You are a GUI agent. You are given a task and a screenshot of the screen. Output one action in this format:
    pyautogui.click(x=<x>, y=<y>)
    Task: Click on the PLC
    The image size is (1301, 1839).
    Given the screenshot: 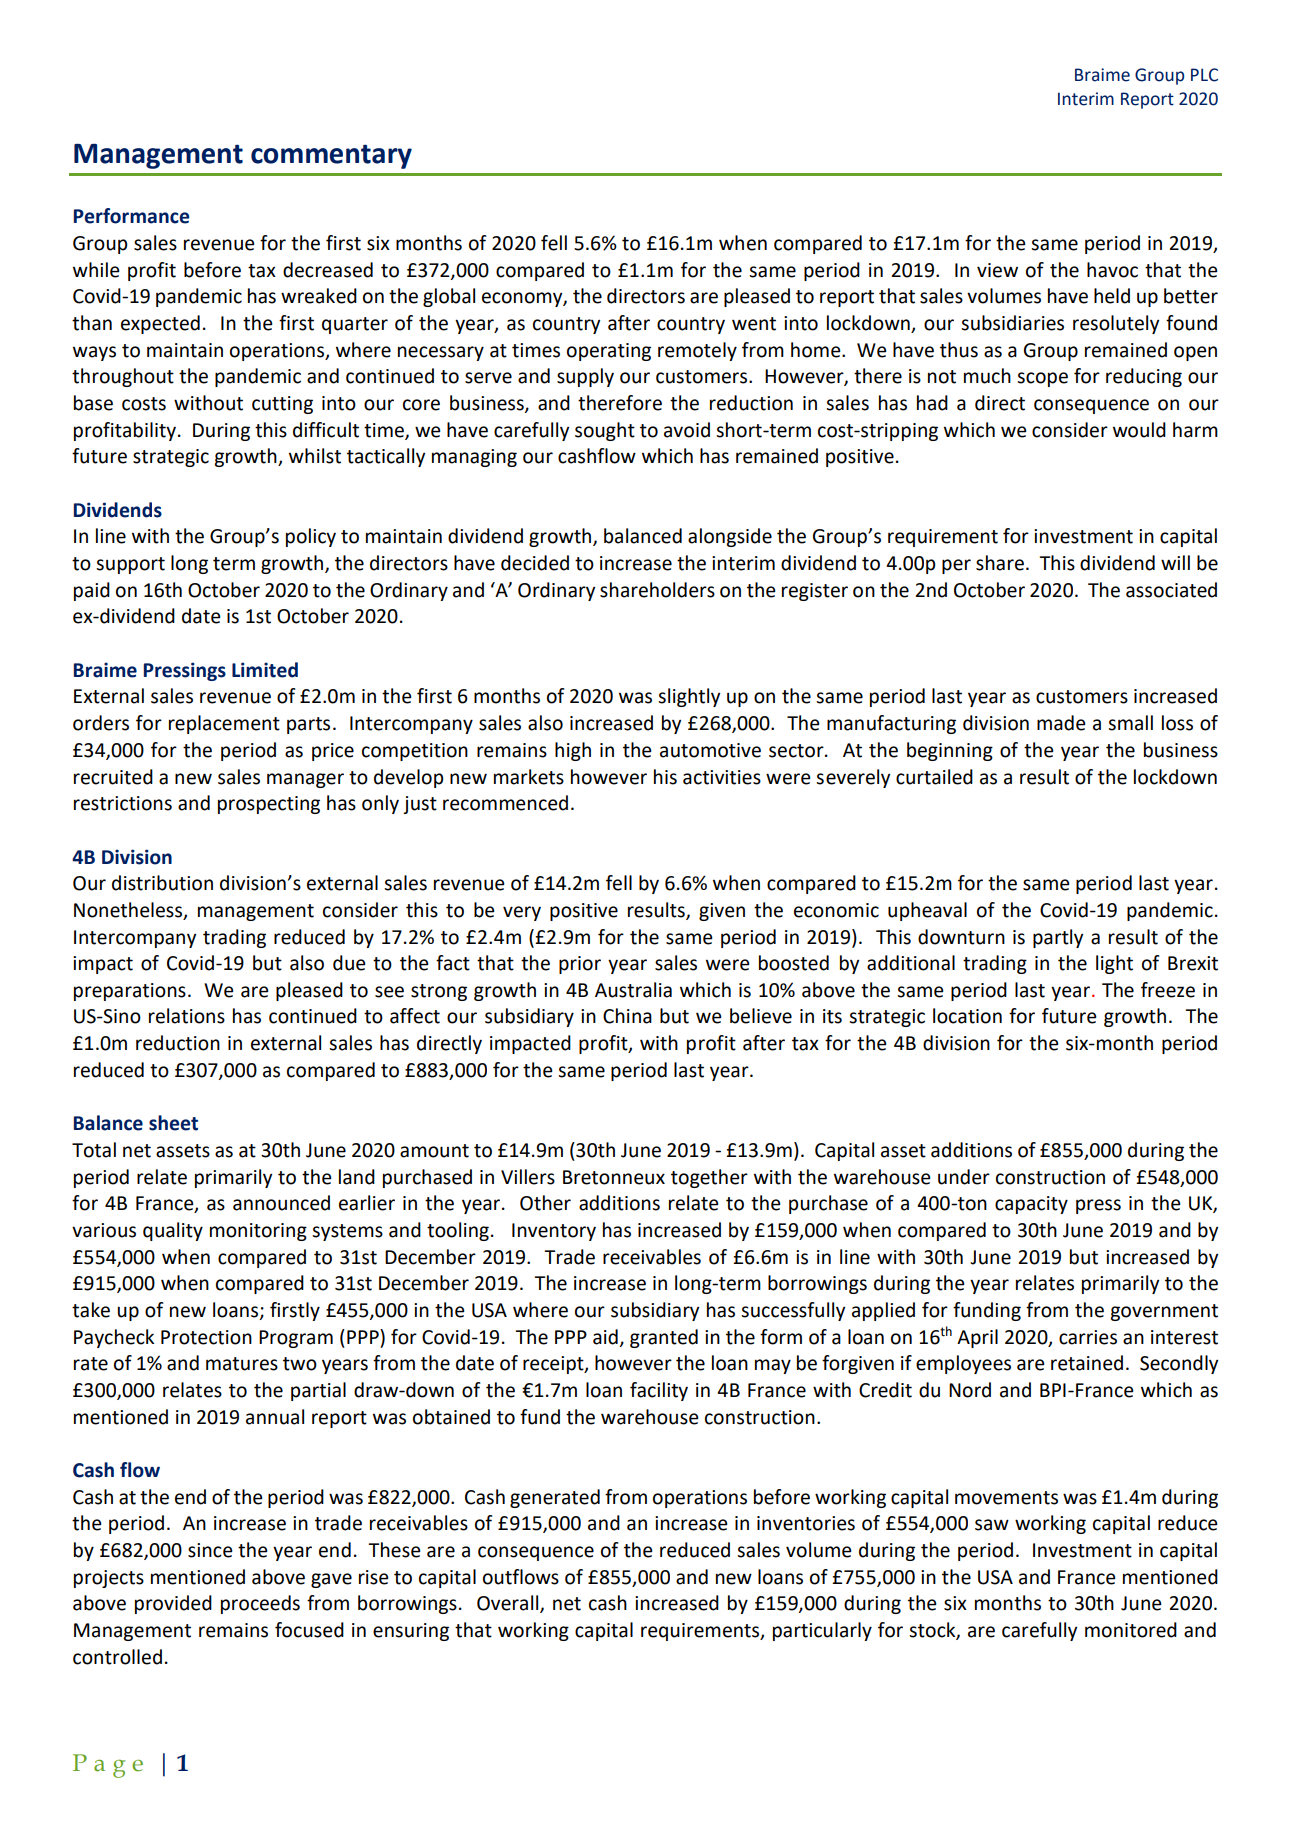 What is the action you would take?
    pyautogui.click(x=1204, y=75)
